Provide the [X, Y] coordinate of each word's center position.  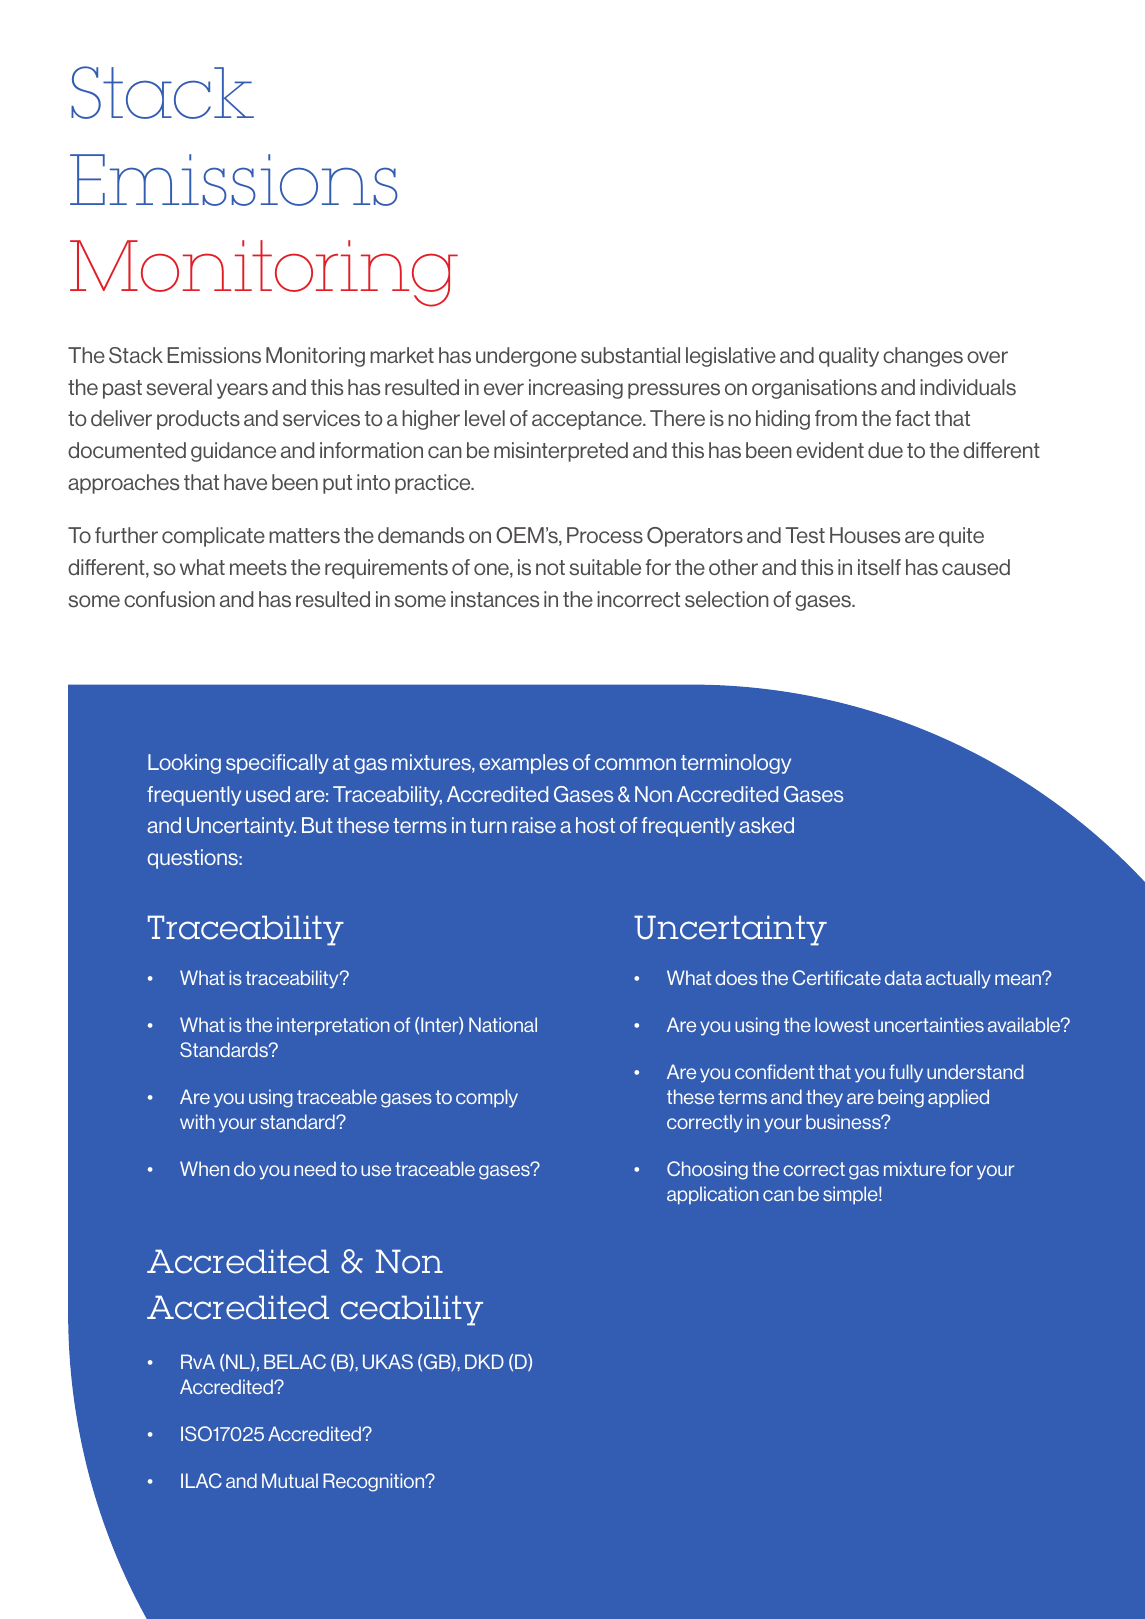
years [242, 391]
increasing [576, 389]
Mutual [290, 1480]
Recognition [375, 1482]
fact [912, 418]
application [713, 1195]
